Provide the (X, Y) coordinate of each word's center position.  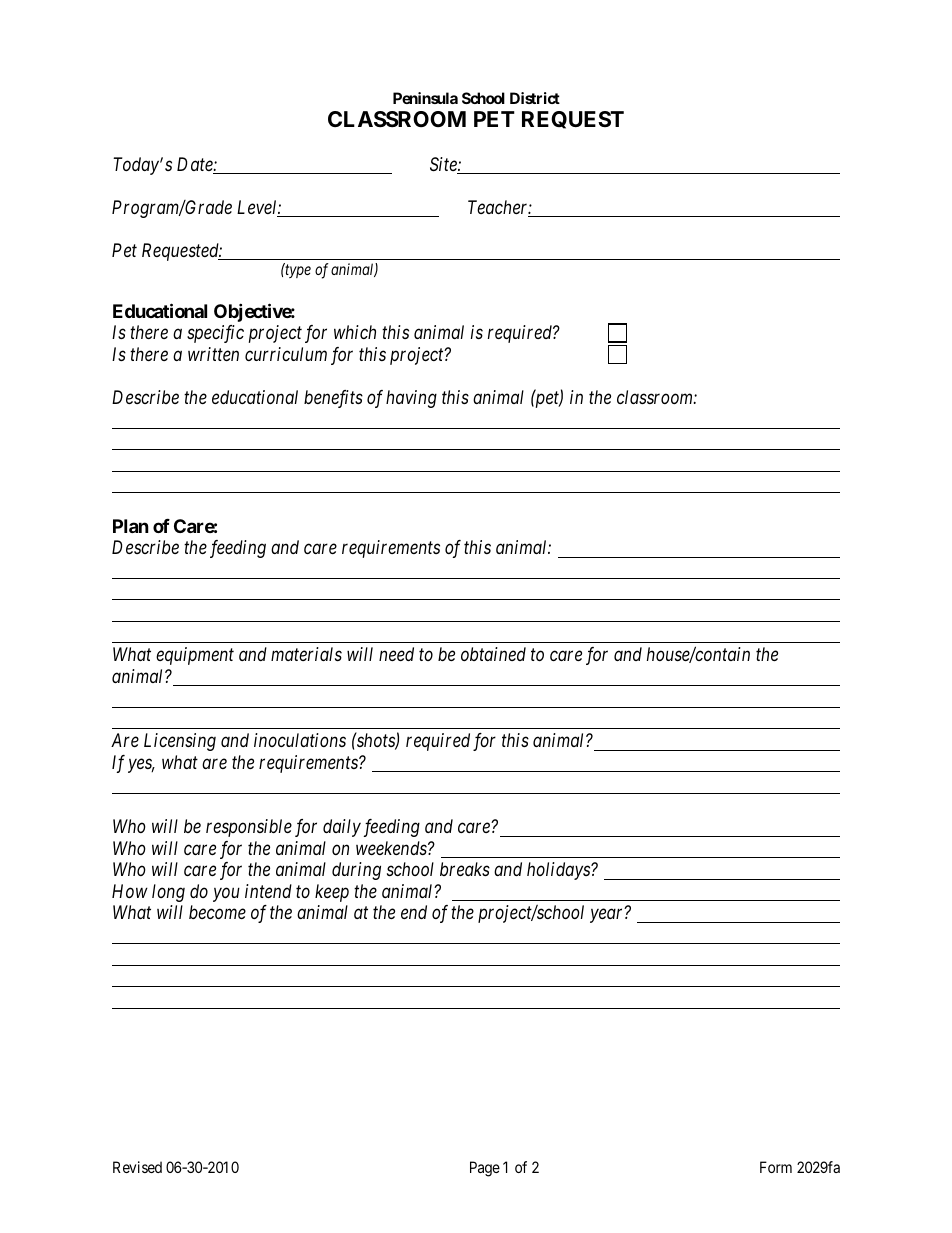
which (355, 332)
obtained (493, 654)
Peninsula (425, 98)
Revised (137, 1167)
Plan (131, 526)
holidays (559, 871)
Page (485, 1169)
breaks (465, 869)
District (535, 98)
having (411, 399)
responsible (249, 828)
